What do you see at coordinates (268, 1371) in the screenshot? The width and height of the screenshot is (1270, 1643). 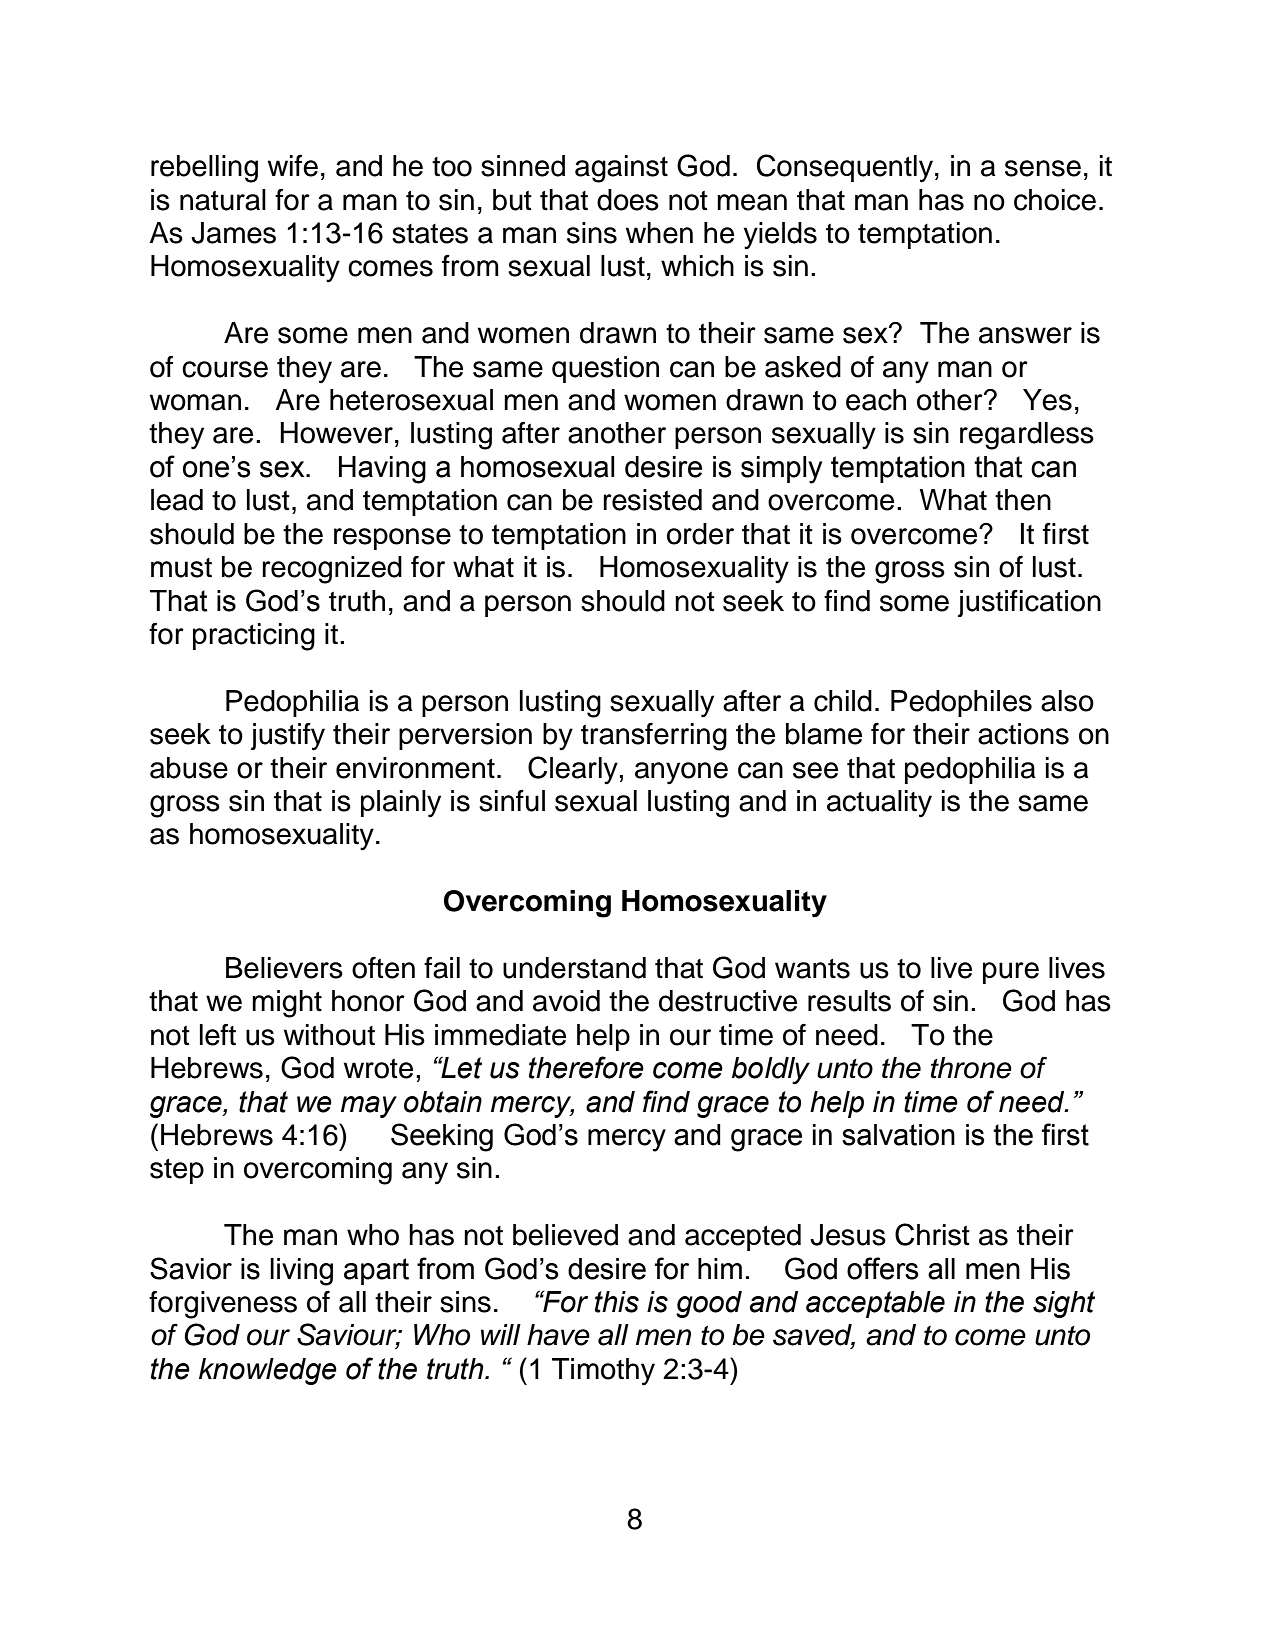 I see `knowledge` at bounding box center [268, 1371].
